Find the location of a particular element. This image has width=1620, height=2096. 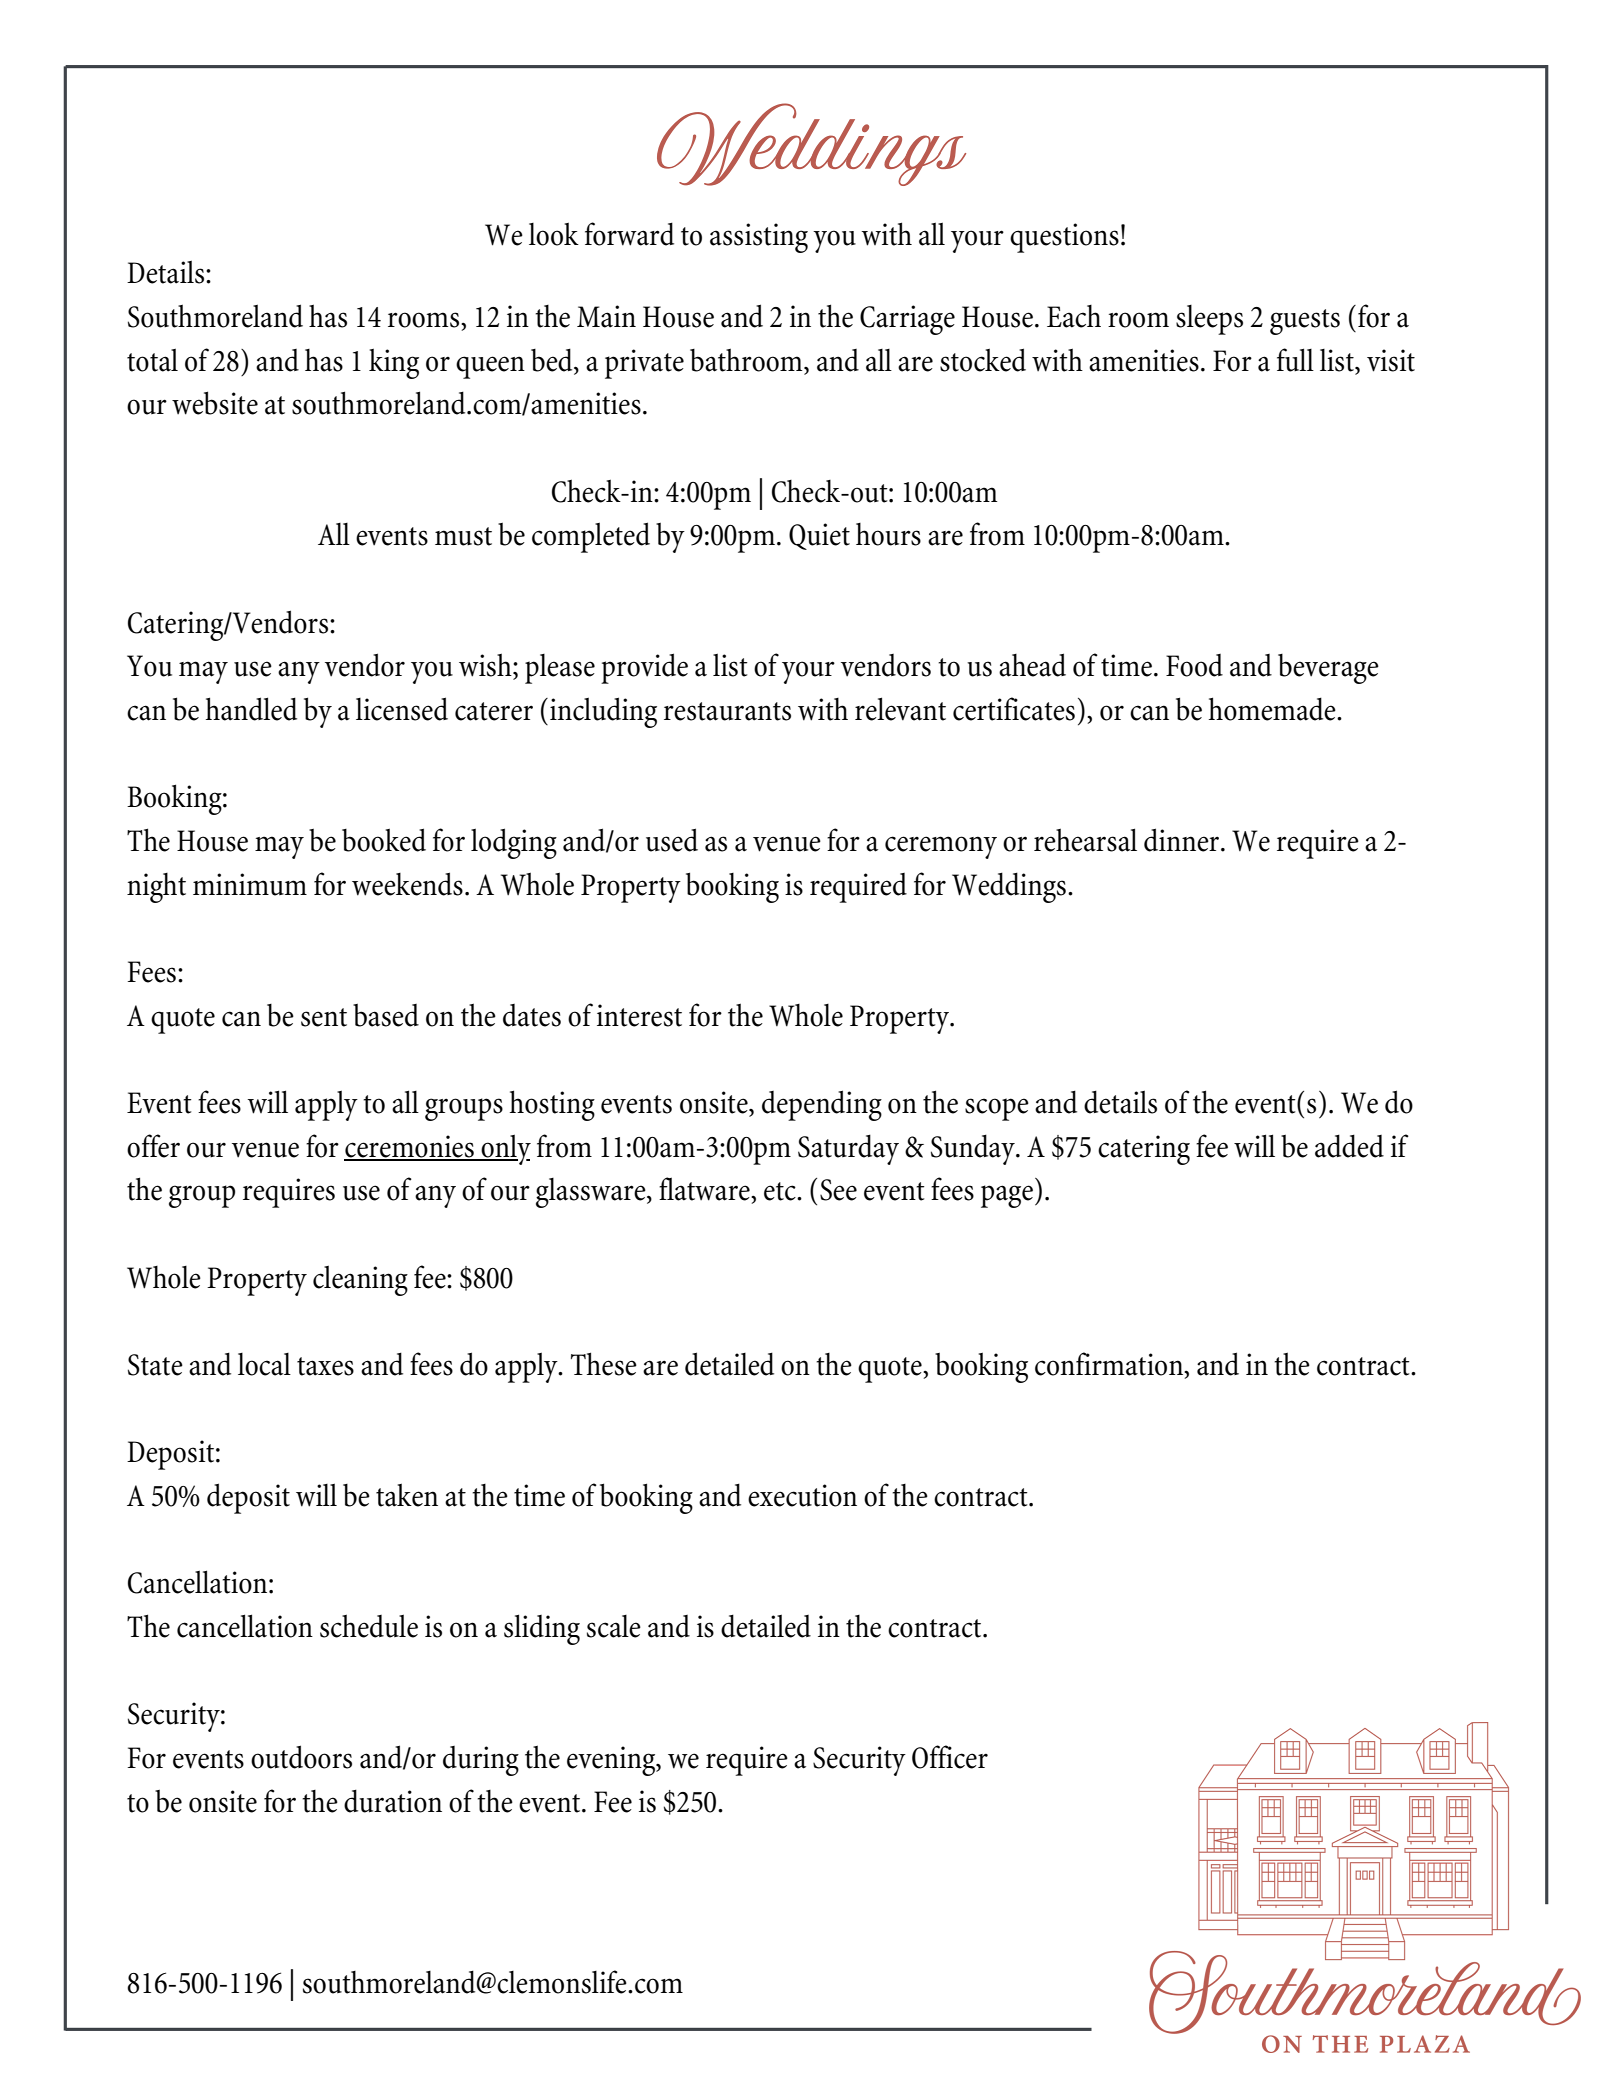

interest is located at coordinates (639, 1015).
